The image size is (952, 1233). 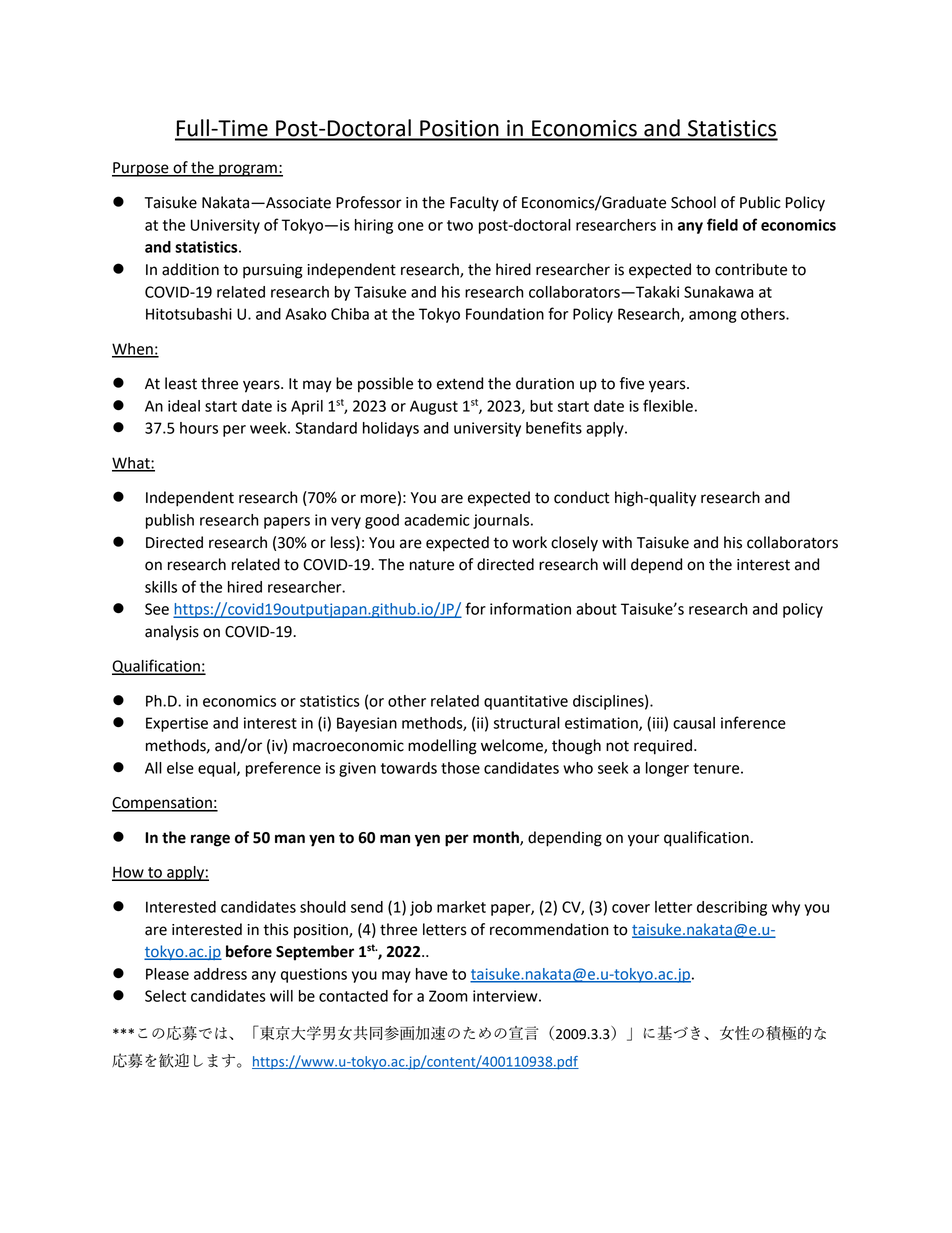 I want to click on with, so click(x=617, y=542).
